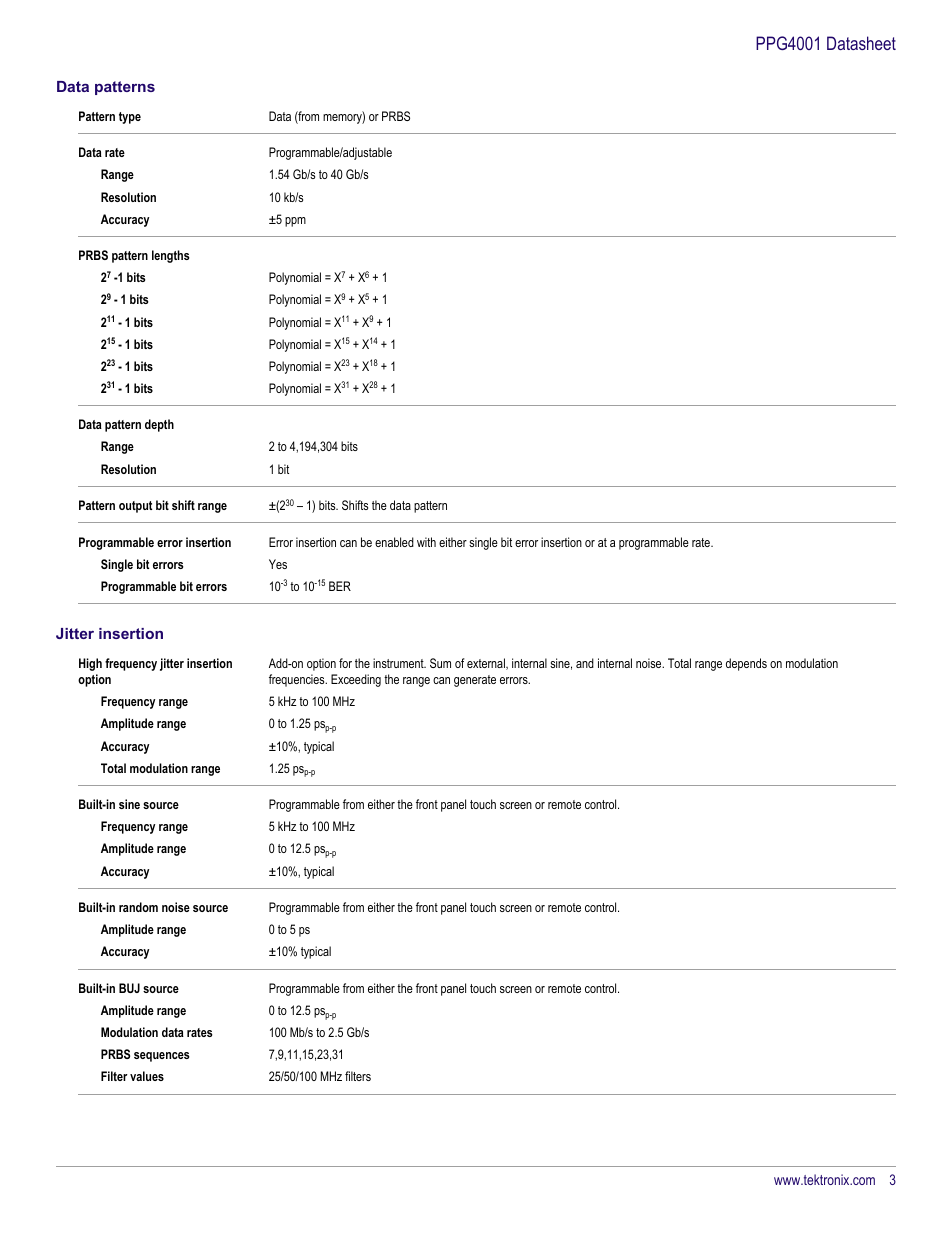  I want to click on values, so click(147, 1076).
